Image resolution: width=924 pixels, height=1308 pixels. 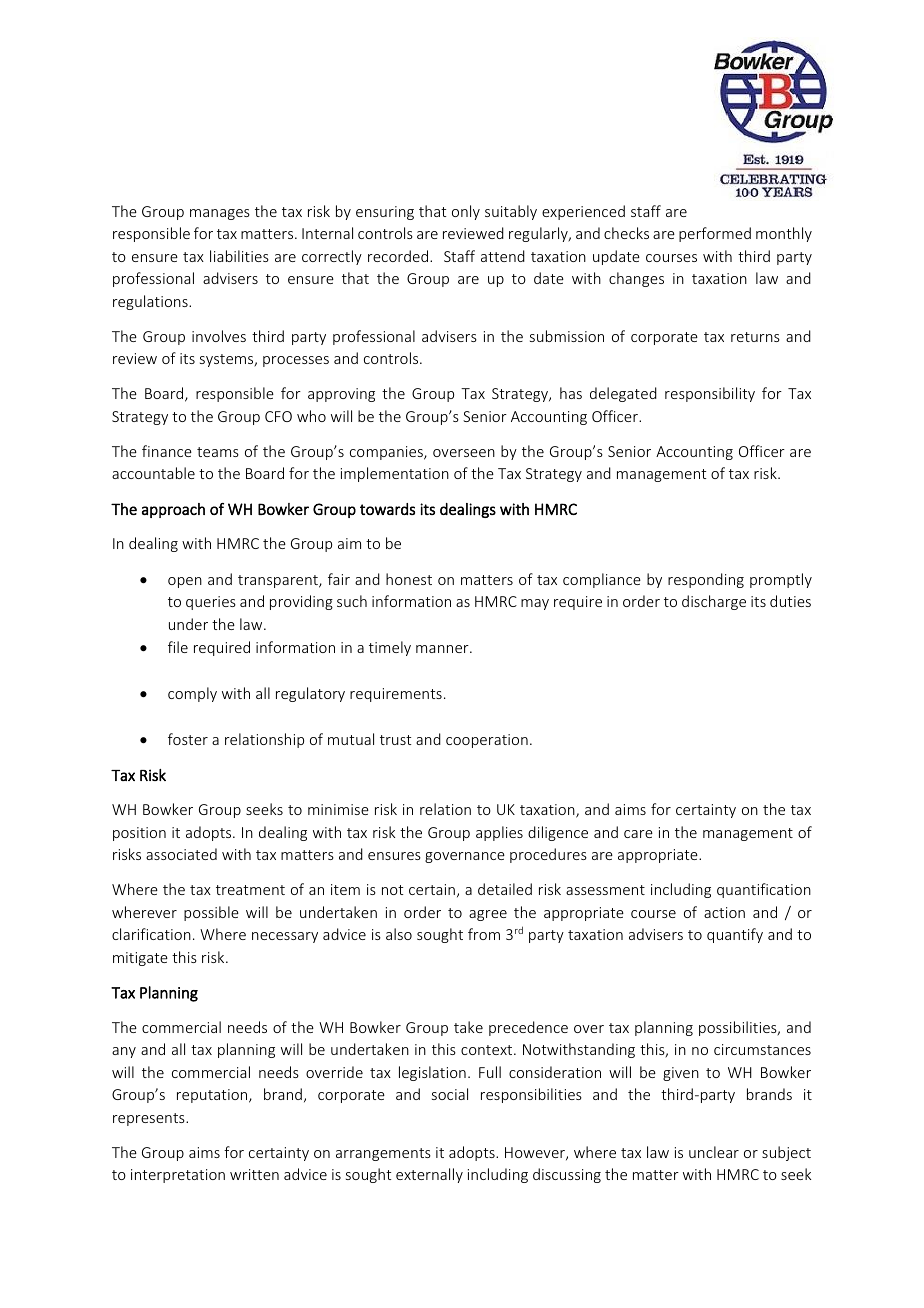 What do you see at coordinates (466, 212) in the page?
I see `only` at bounding box center [466, 212].
